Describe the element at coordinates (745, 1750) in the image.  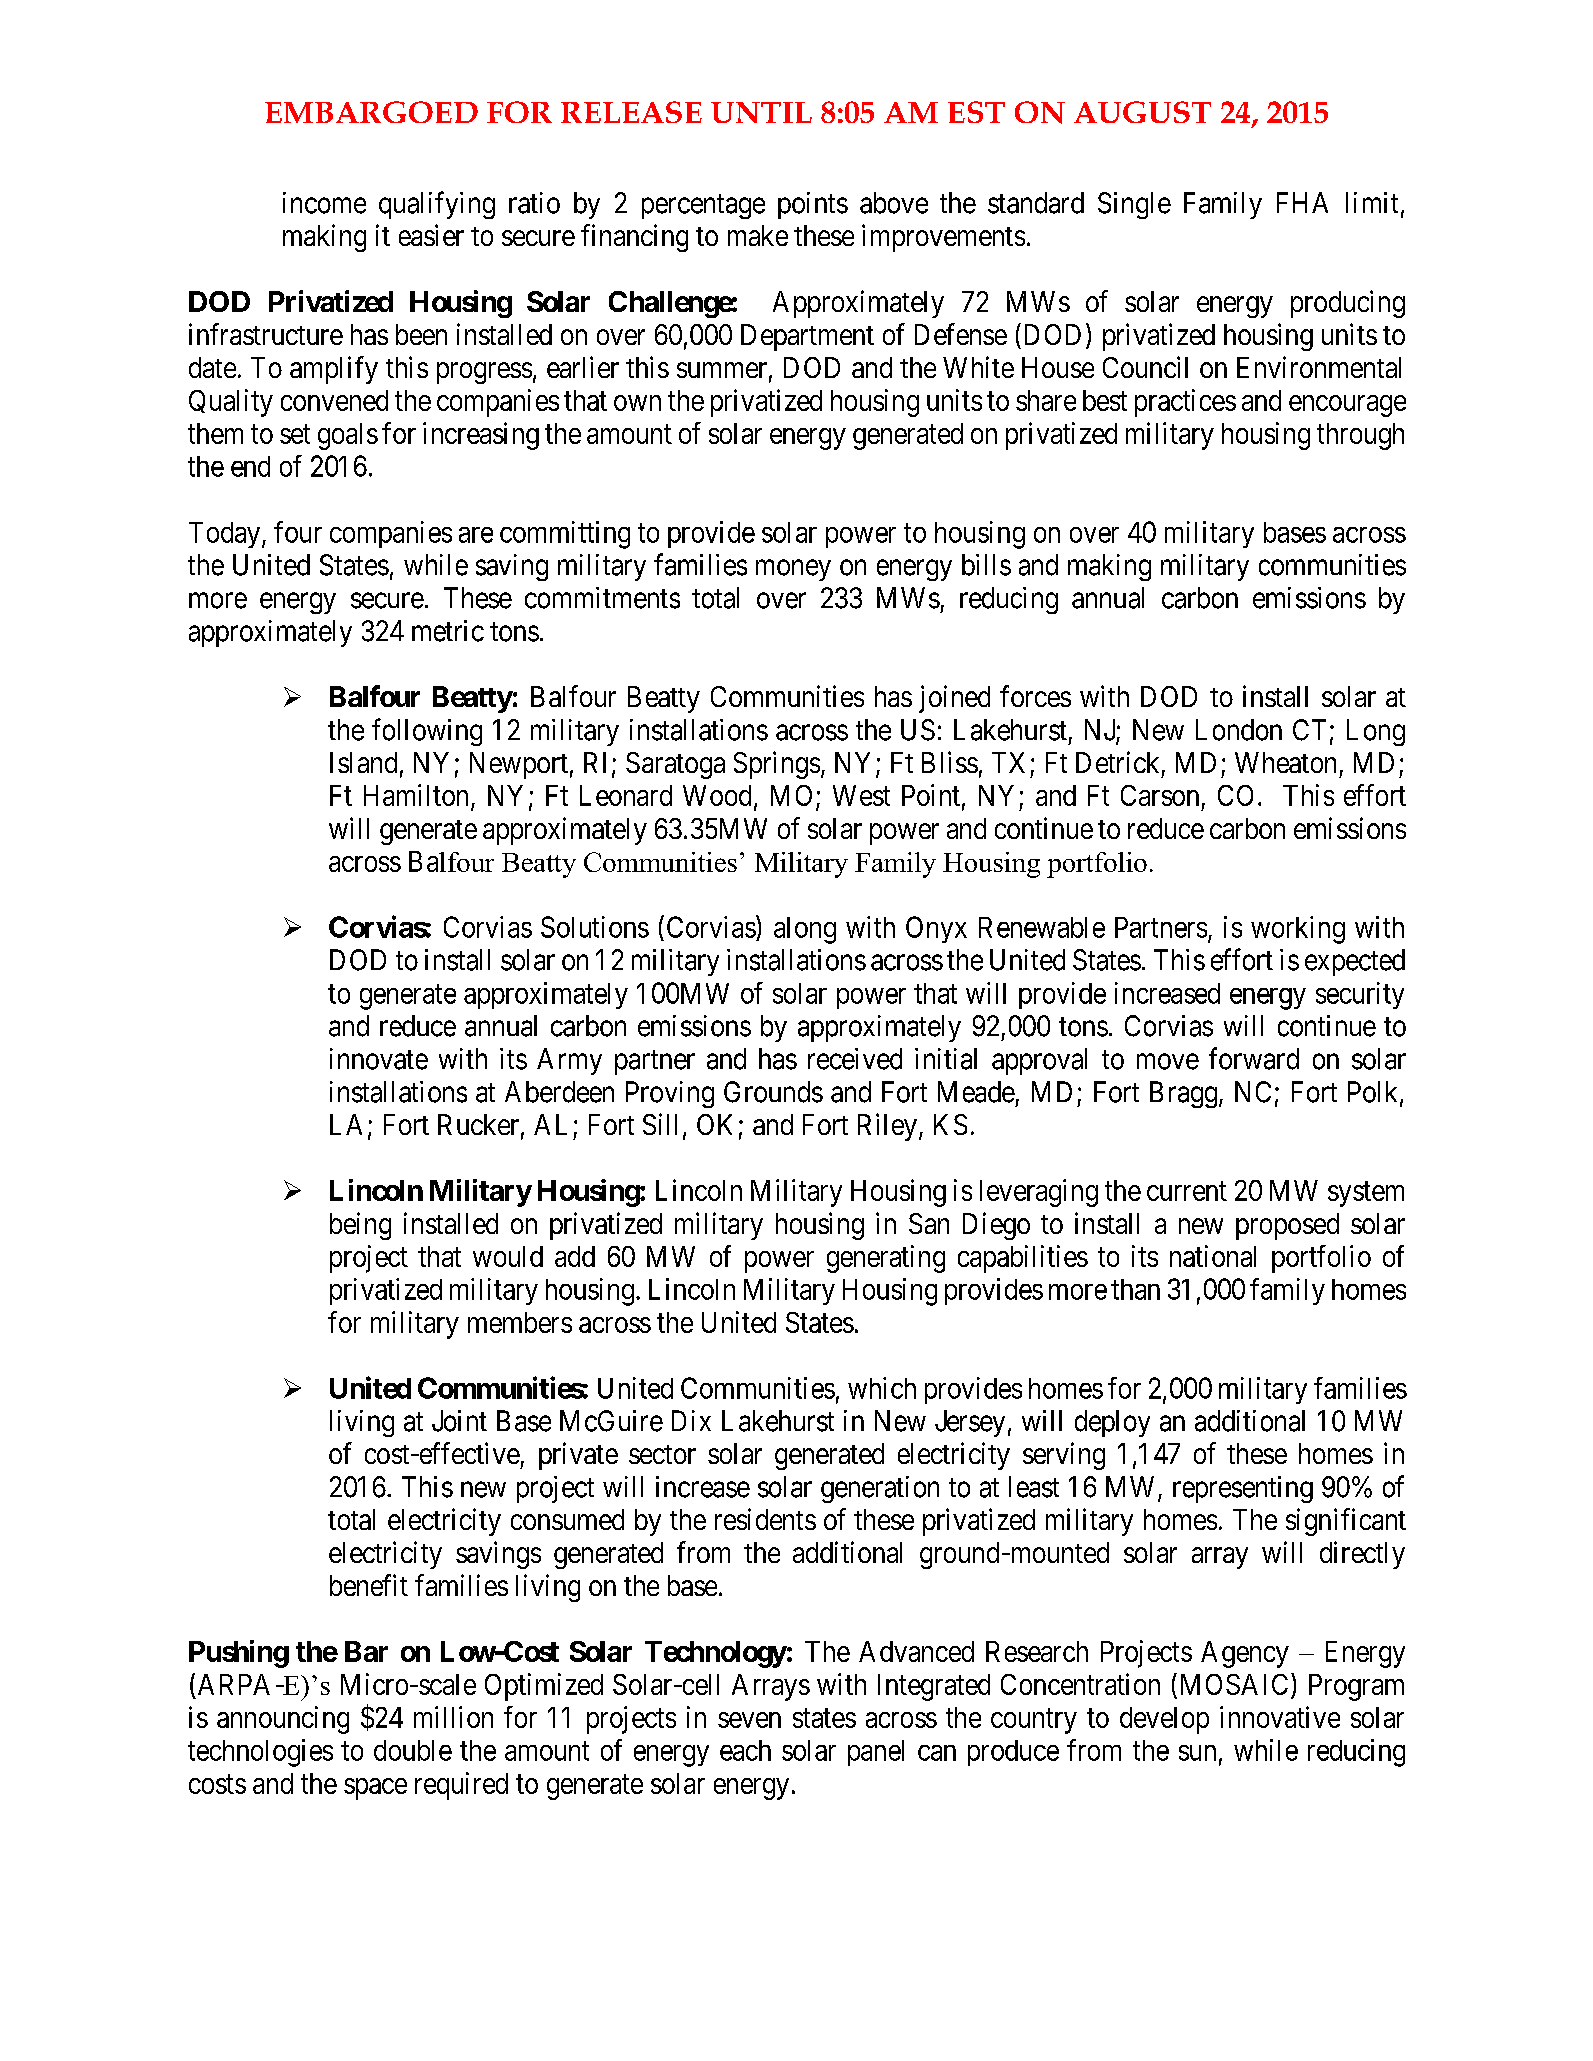
I see `each` at that location.
